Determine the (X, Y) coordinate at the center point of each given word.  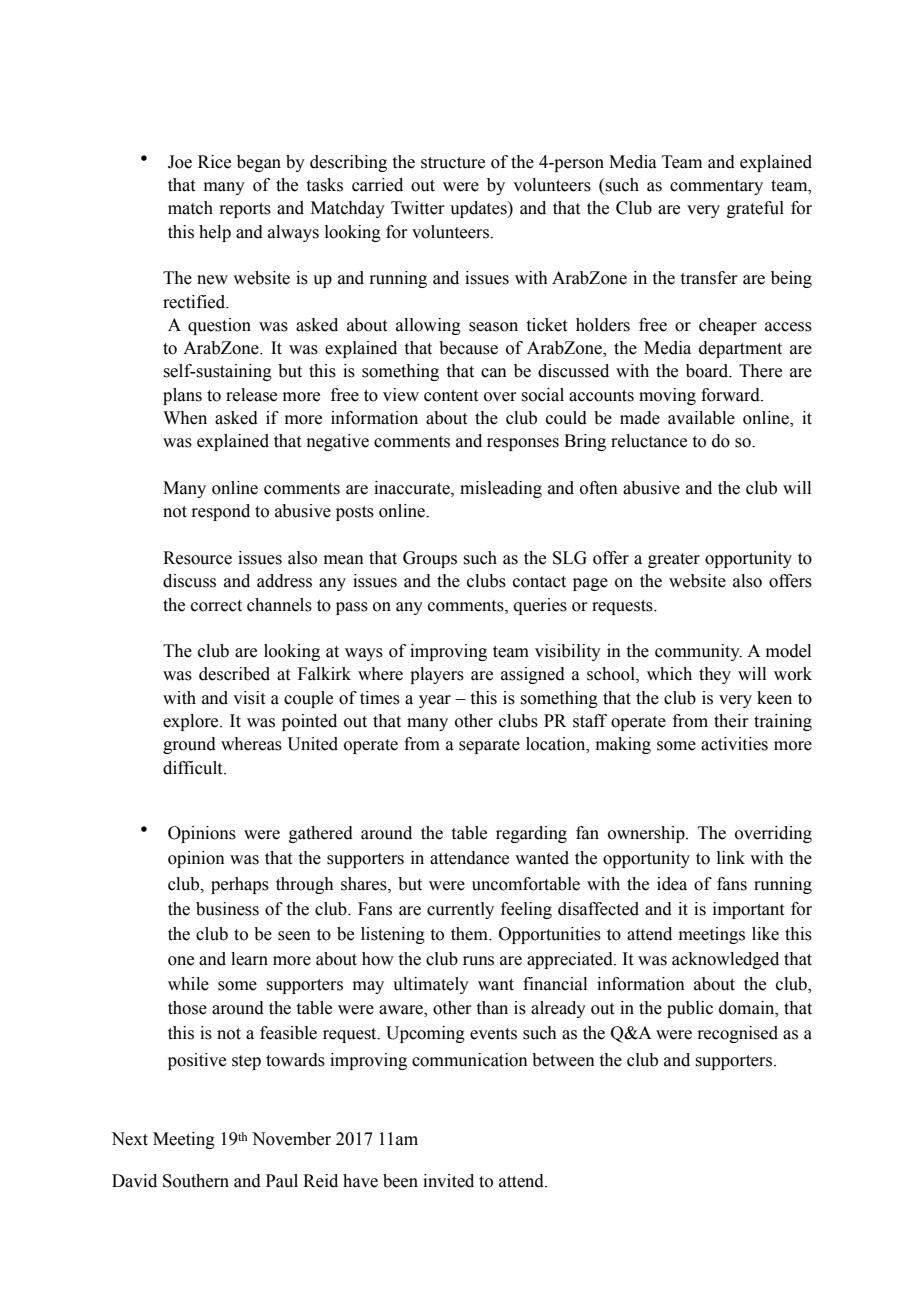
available (701, 418)
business (227, 909)
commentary (716, 187)
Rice (214, 162)
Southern (196, 1181)
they (715, 675)
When (185, 418)
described (234, 674)
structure (453, 163)
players (437, 675)
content (451, 396)
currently (460, 910)
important (748, 910)
